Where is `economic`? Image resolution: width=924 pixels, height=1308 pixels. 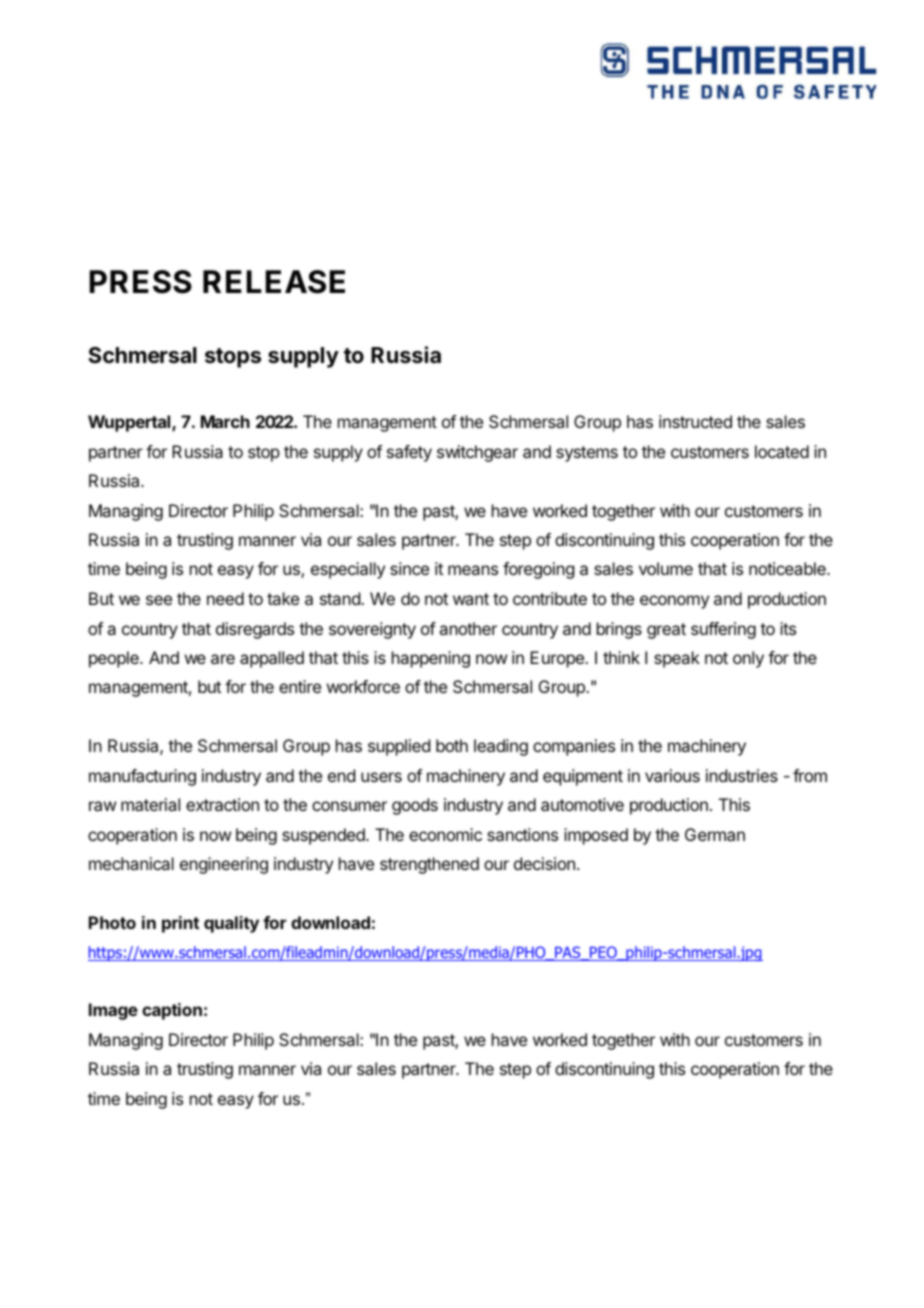
economic is located at coordinates (445, 834).
